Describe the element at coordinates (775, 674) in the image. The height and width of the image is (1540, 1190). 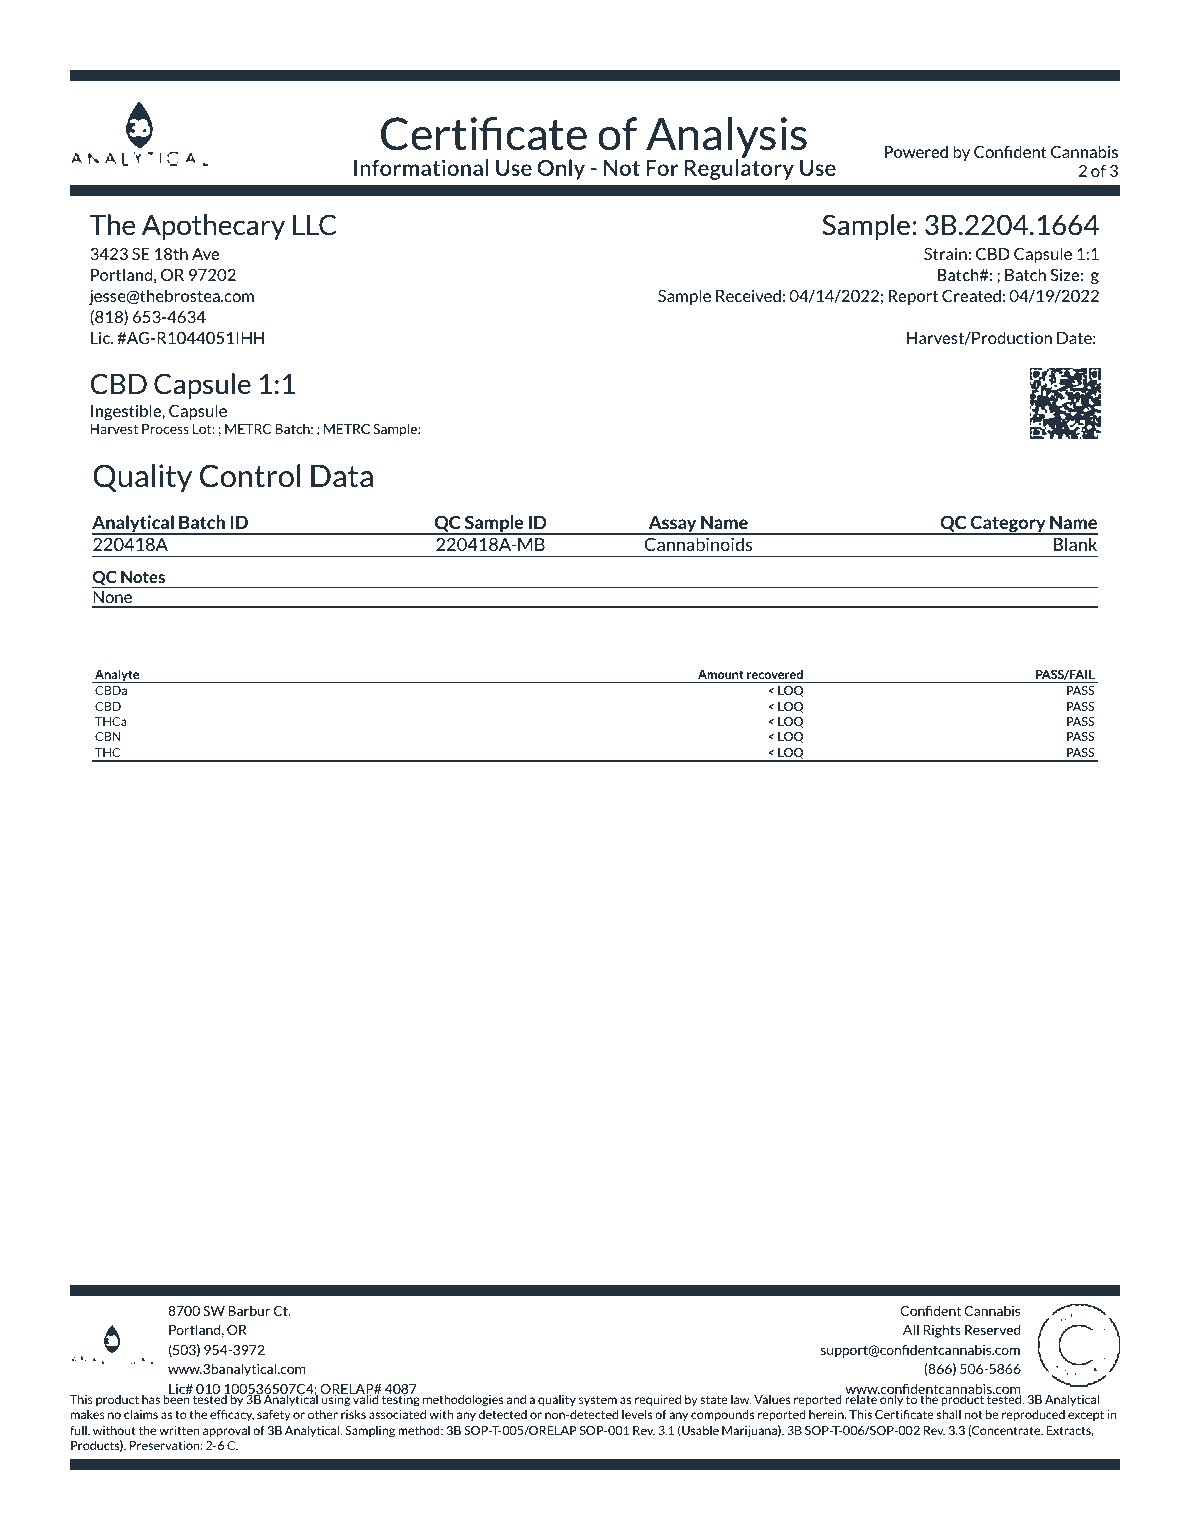
I see `recovered` at that location.
